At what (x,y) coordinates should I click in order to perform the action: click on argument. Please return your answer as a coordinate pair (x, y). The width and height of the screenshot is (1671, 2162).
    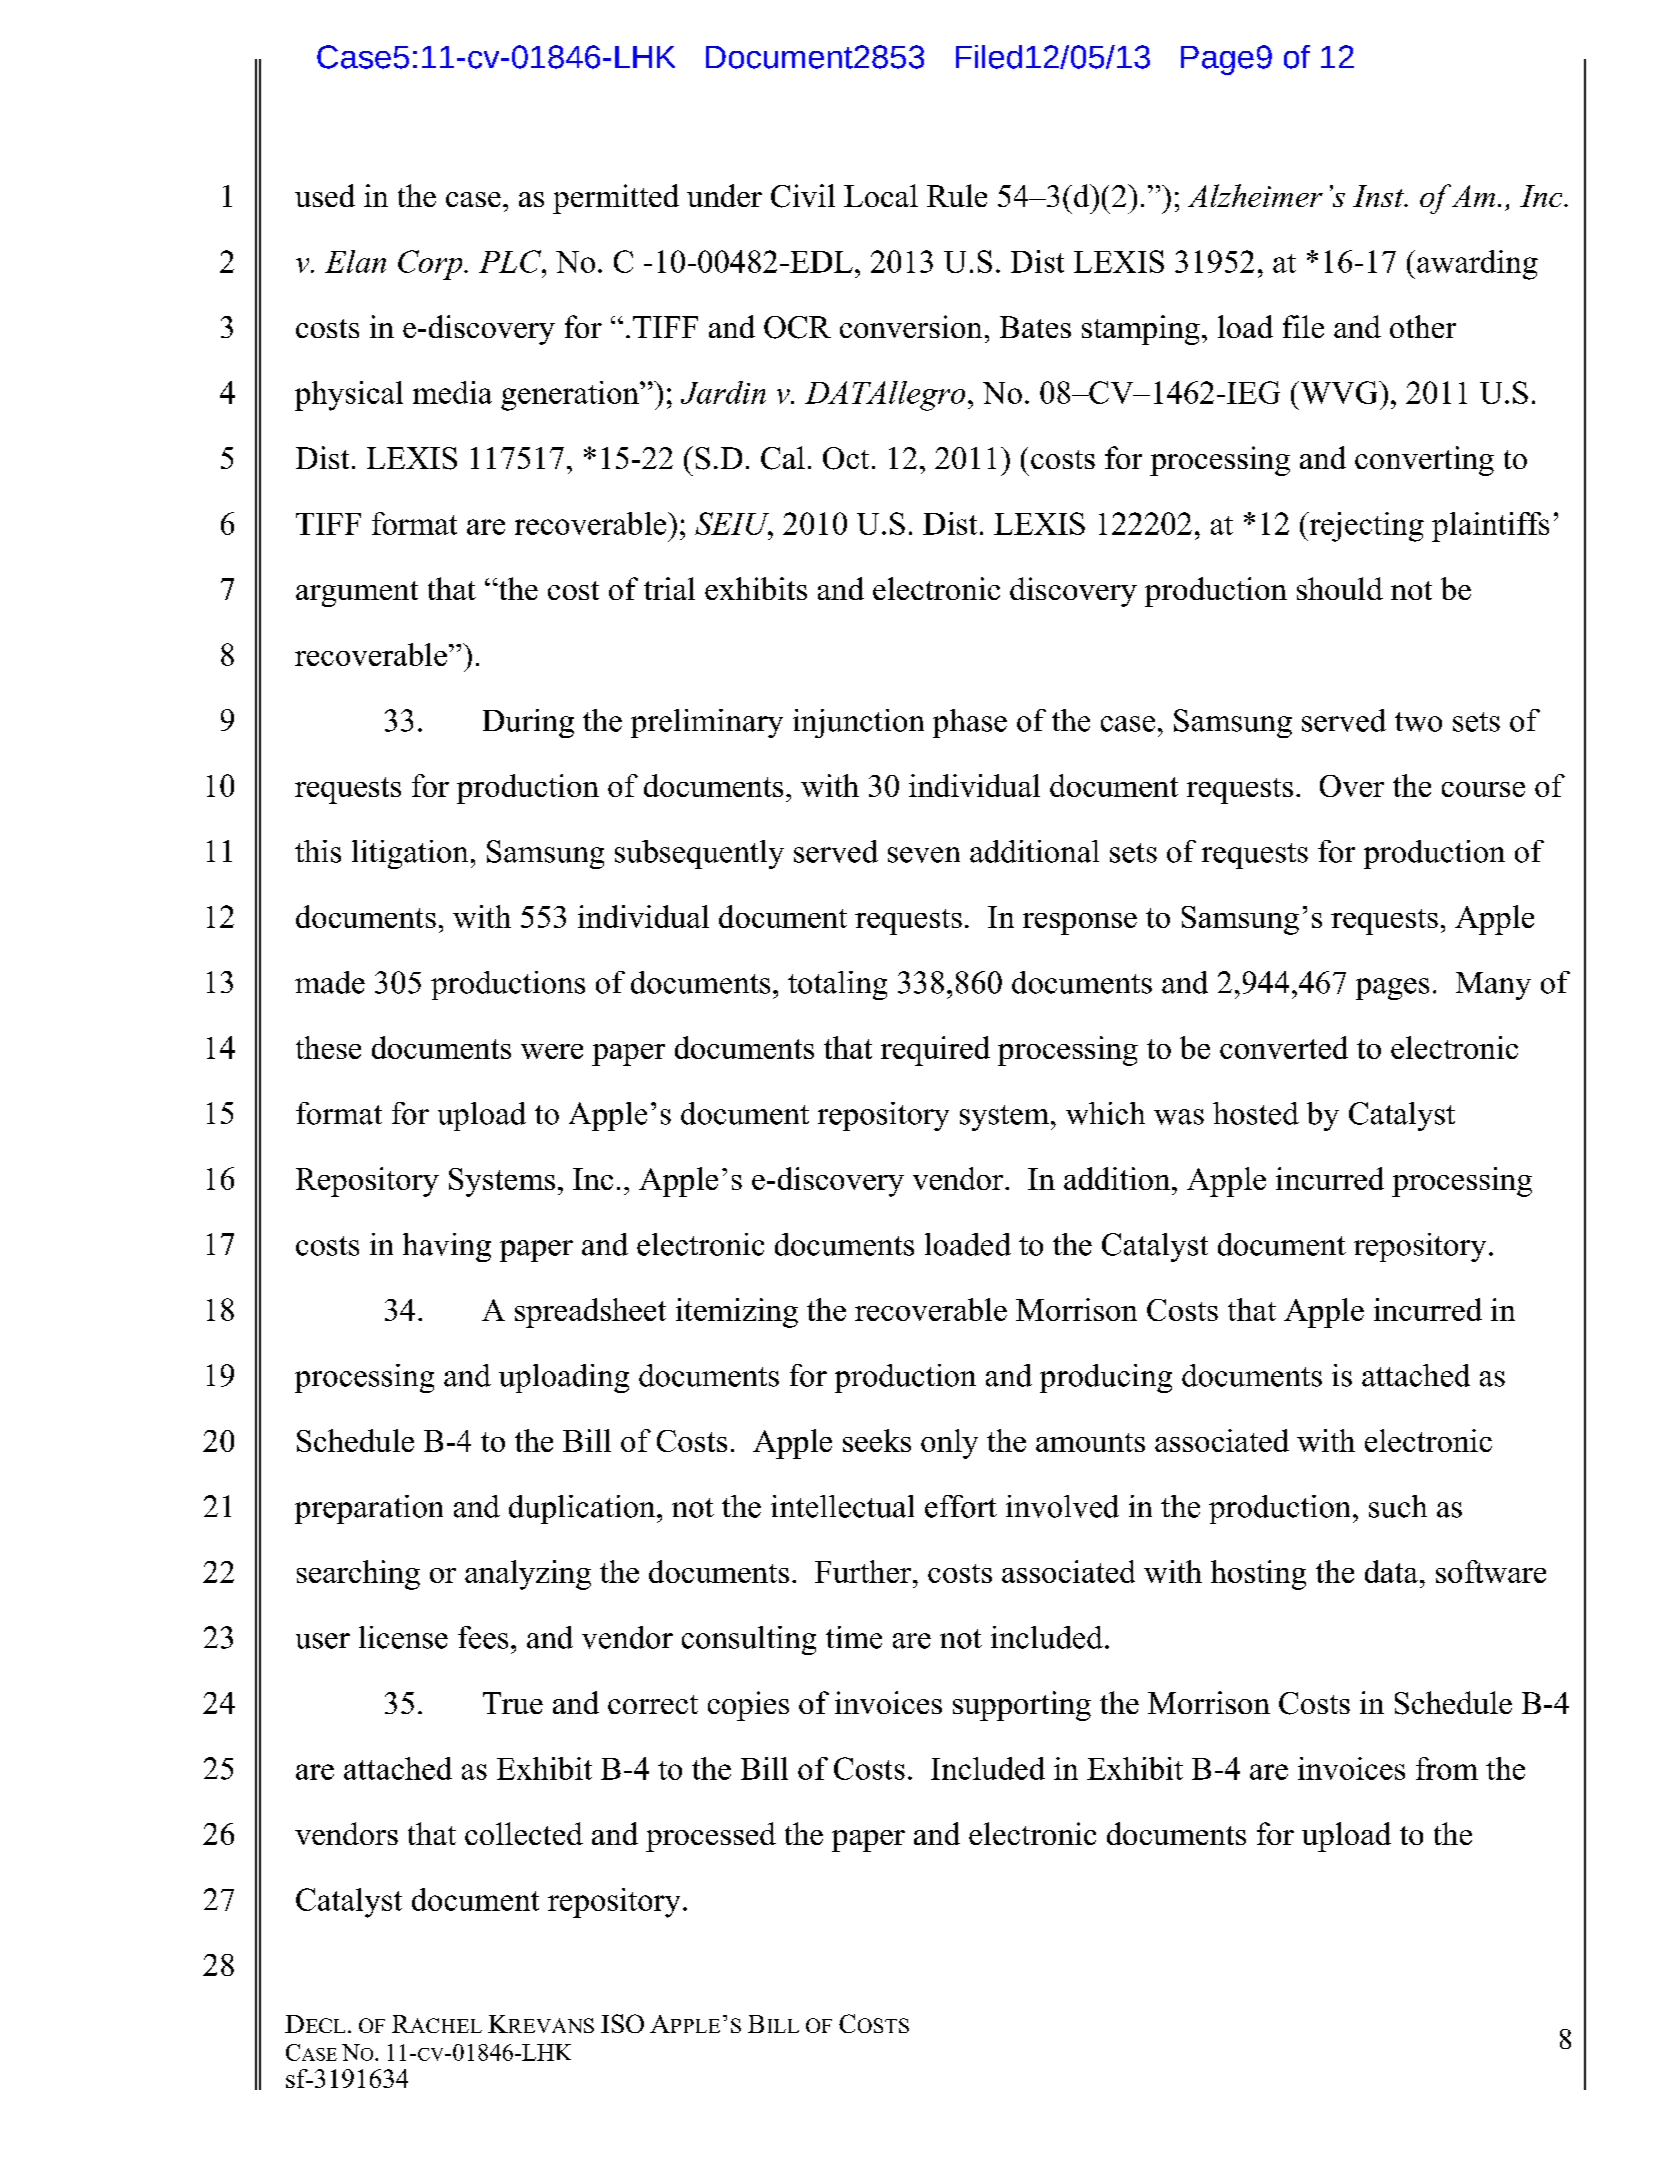
    Looking at the image, I should click on (357, 594).
